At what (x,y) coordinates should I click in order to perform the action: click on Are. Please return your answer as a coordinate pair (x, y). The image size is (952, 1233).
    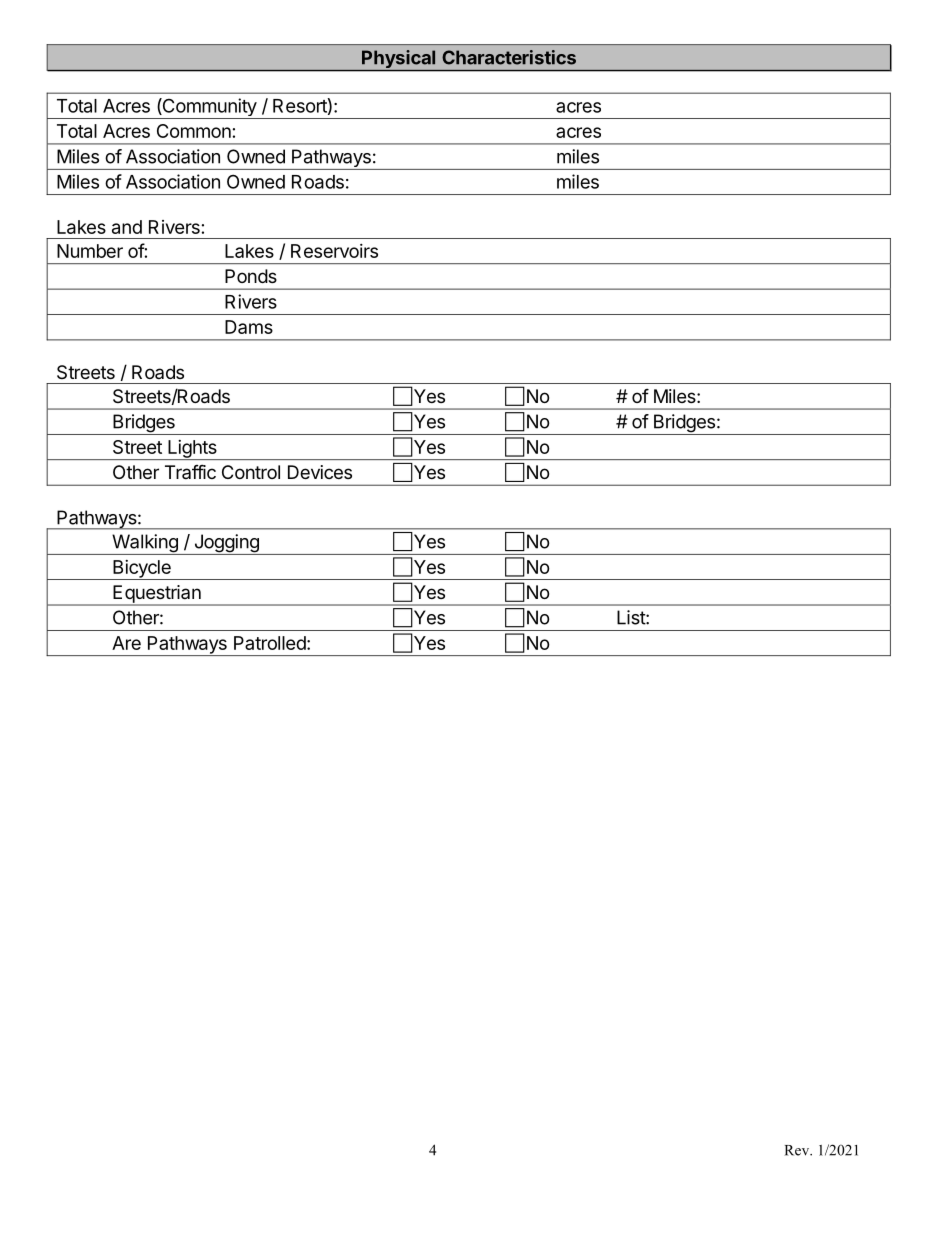
    Looking at the image, I should click on (126, 643).
